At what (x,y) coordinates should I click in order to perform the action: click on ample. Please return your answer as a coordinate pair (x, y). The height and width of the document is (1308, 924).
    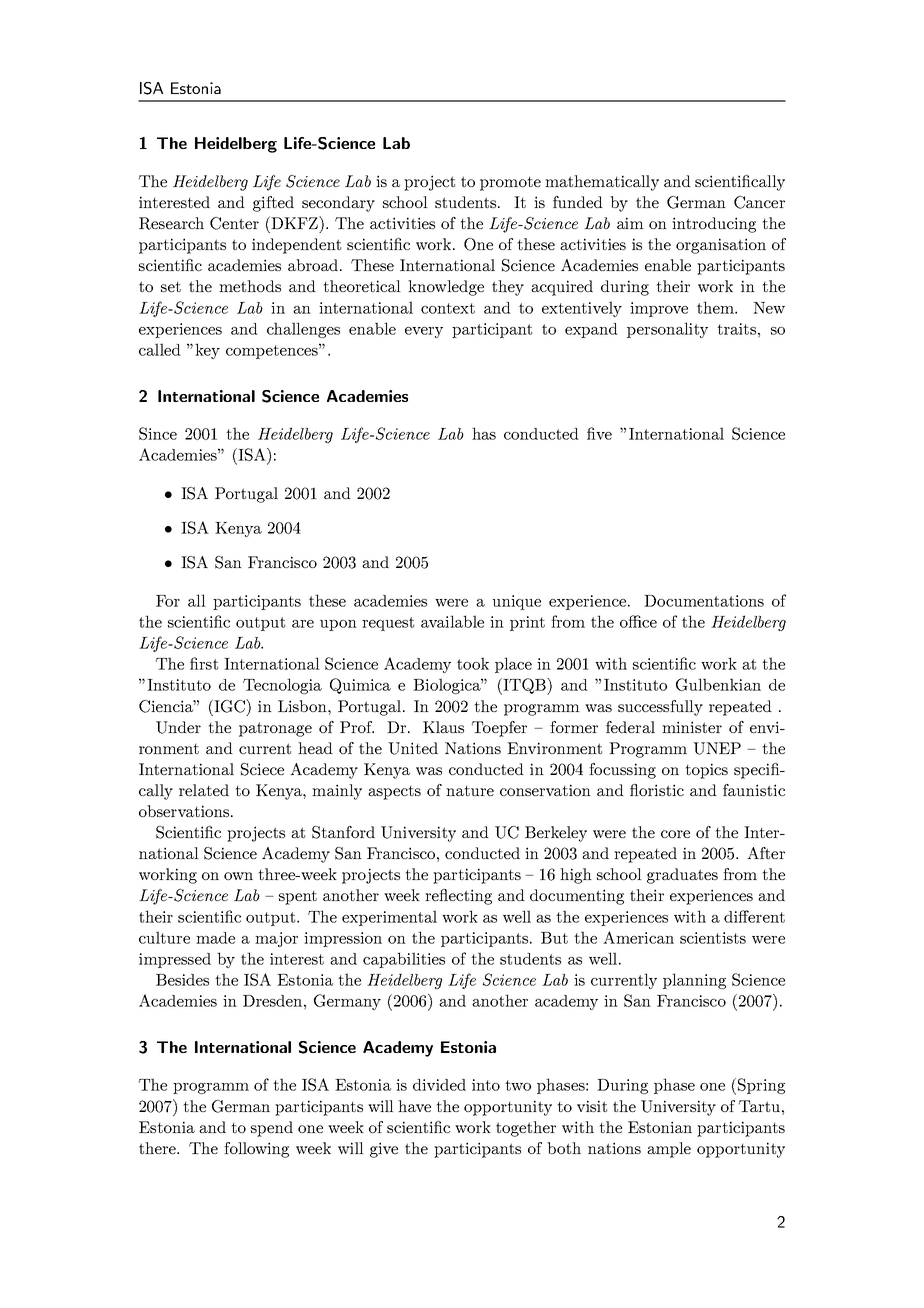
    Looking at the image, I should click on (669, 1150).
